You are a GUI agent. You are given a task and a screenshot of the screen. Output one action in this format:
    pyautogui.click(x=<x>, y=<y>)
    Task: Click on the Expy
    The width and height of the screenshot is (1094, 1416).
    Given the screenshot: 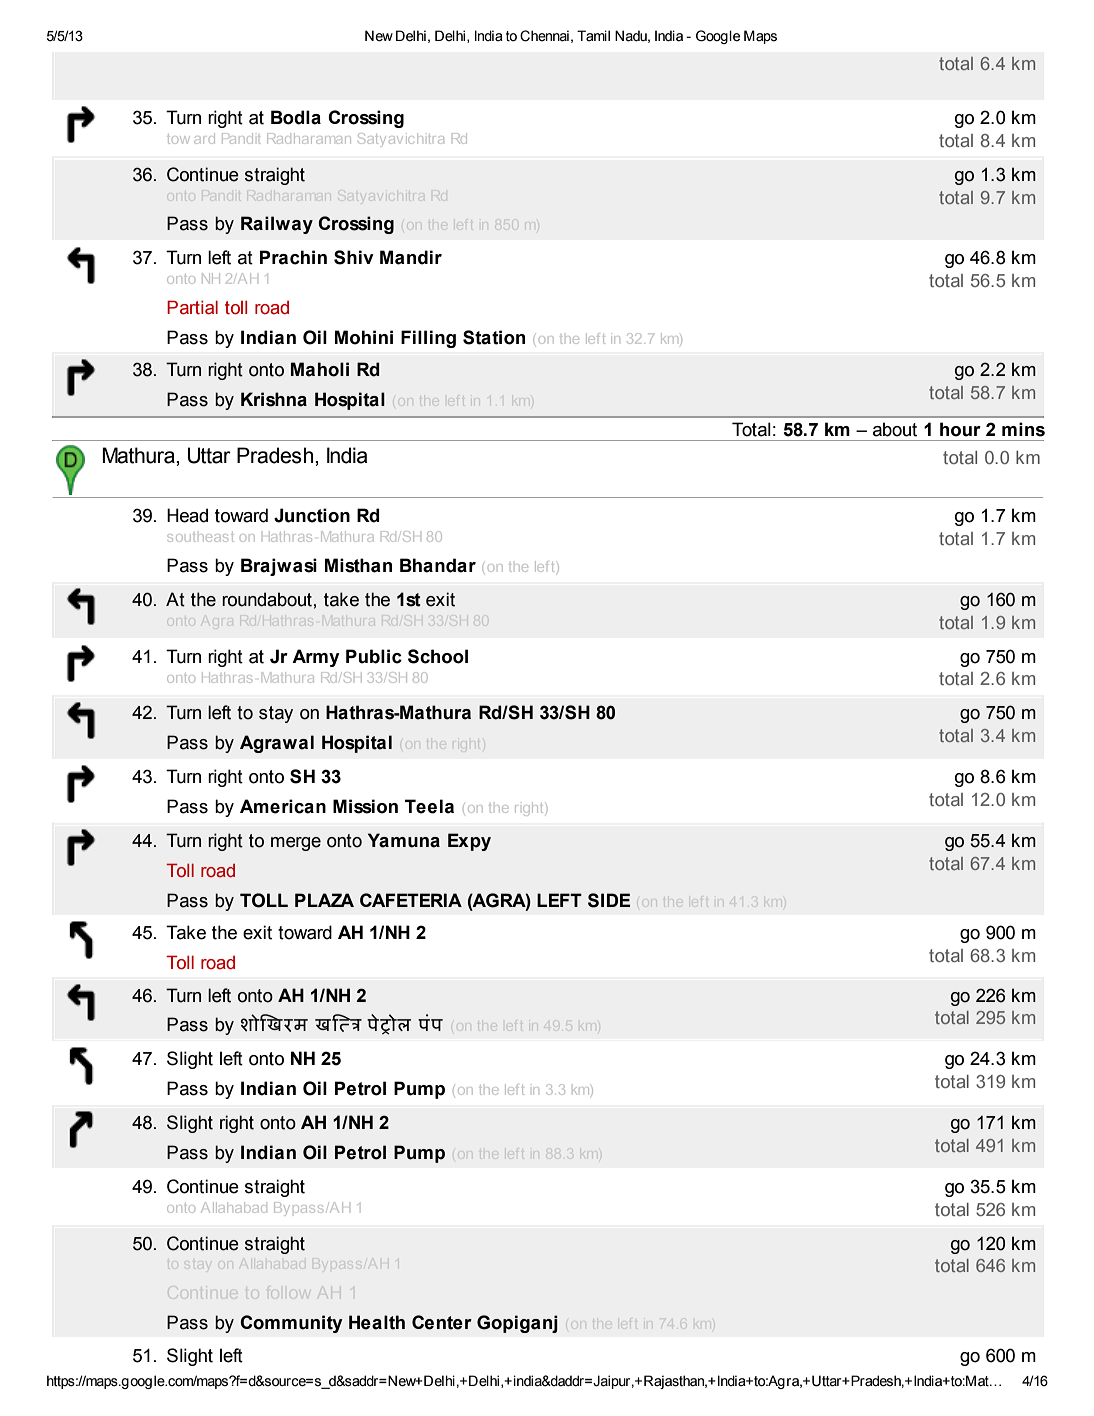 What is the action you would take?
    pyautogui.click(x=469, y=842)
